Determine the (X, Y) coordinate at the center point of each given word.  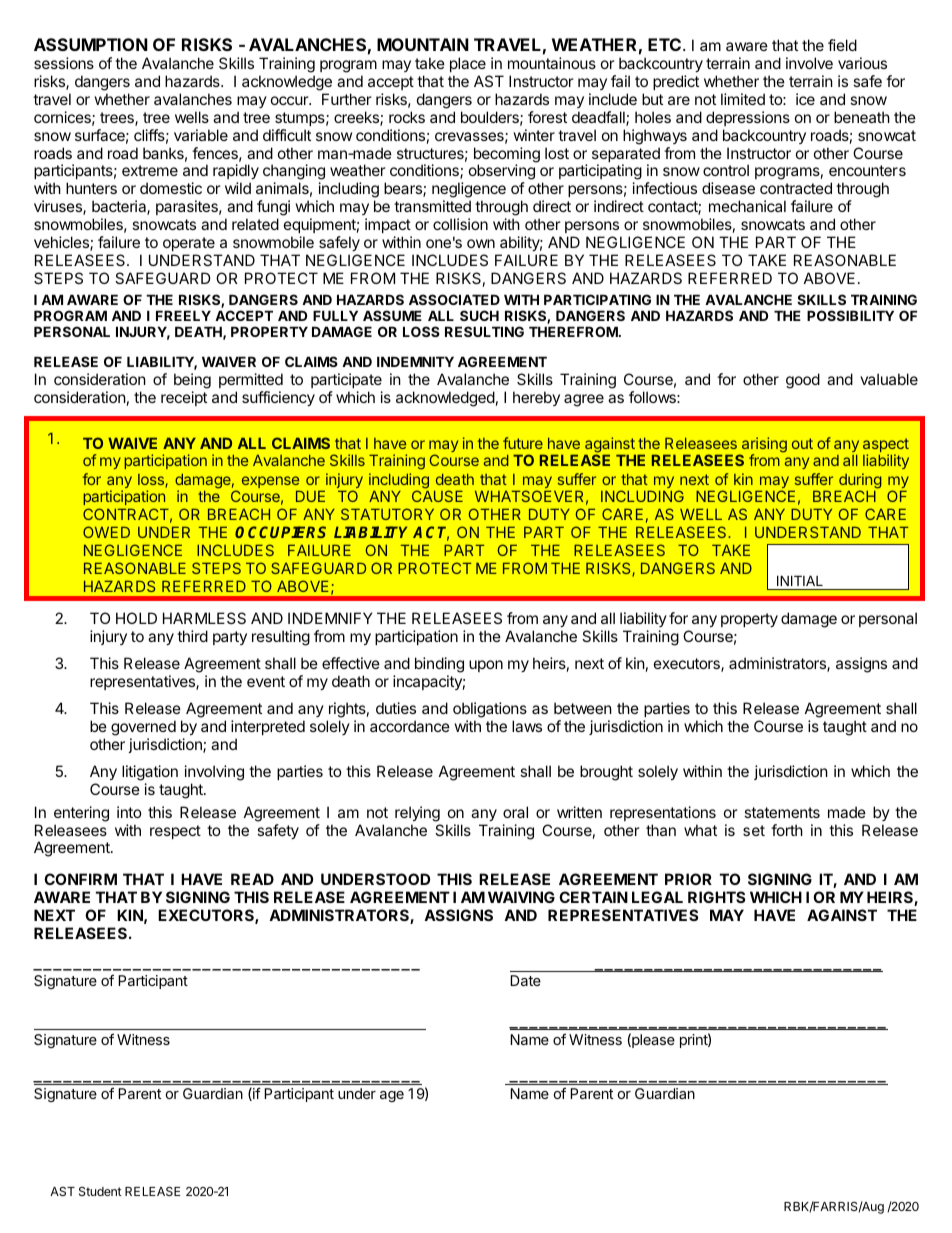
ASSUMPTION (91, 44)
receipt (184, 398)
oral (515, 812)
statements (782, 812)
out (802, 443)
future (523, 443)
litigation (150, 774)
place (468, 64)
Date (525, 980)
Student (100, 1191)
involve (809, 63)
